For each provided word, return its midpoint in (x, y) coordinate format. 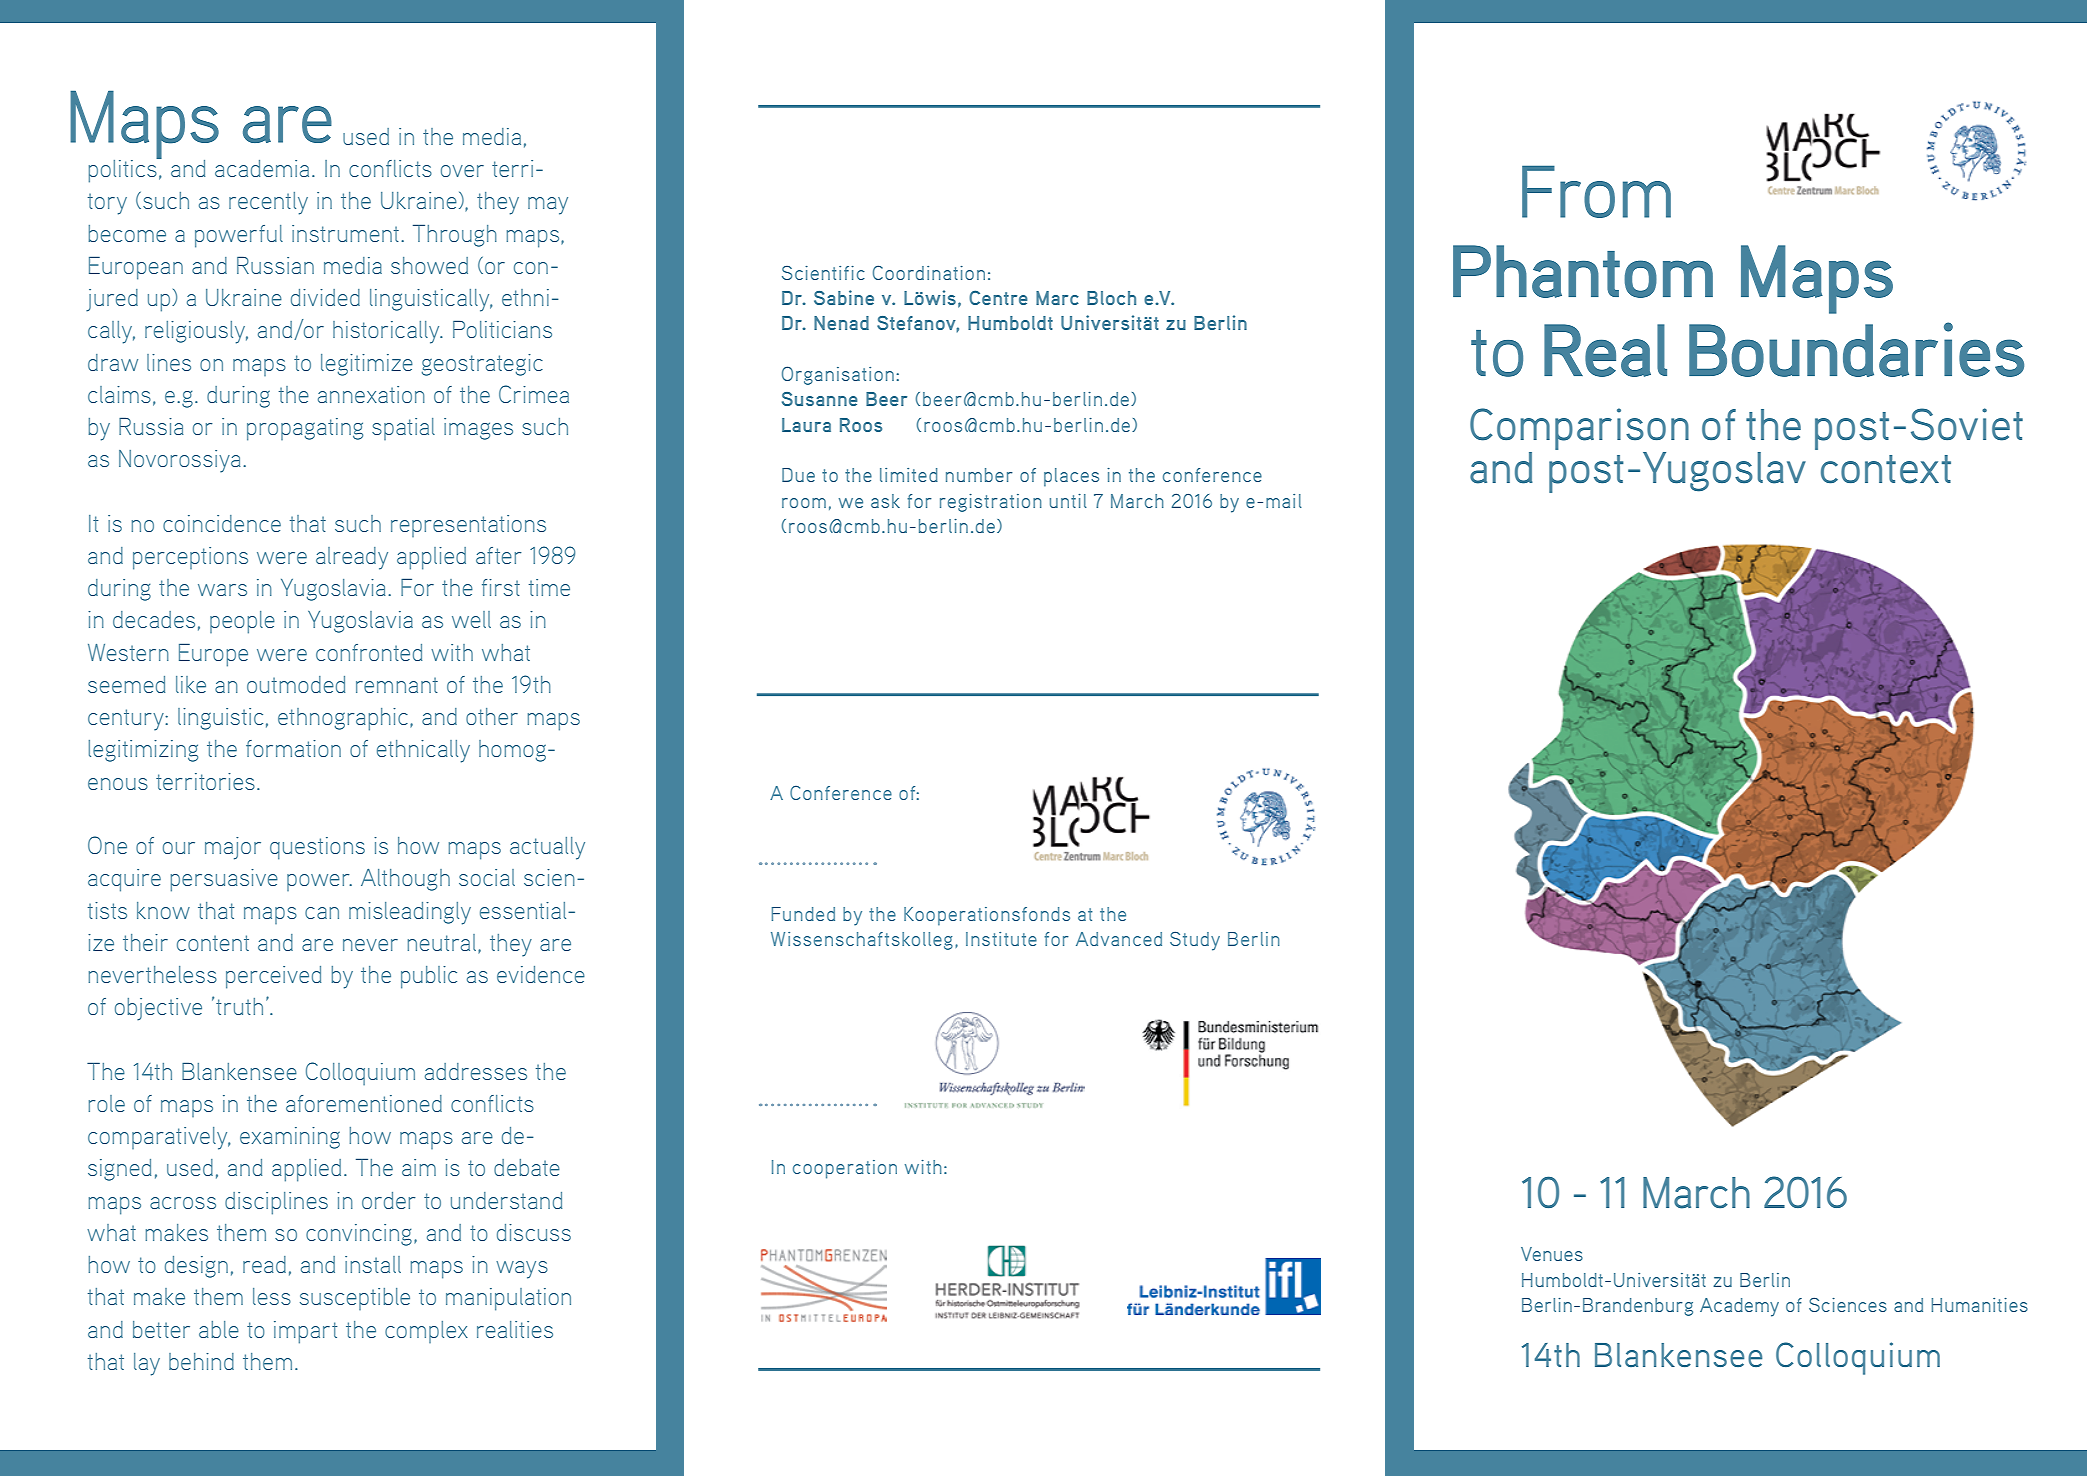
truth (239, 1006)
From (1596, 191)
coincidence (222, 523)
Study (1195, 941)
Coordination (929, 272)
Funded (803, 914)
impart (305, 1332)
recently (268, 203)
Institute (1001, 939)
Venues (1552, 1254)
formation (293, 748)
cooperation (845, 1169)
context (1886, 469)
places (1071, 477)
